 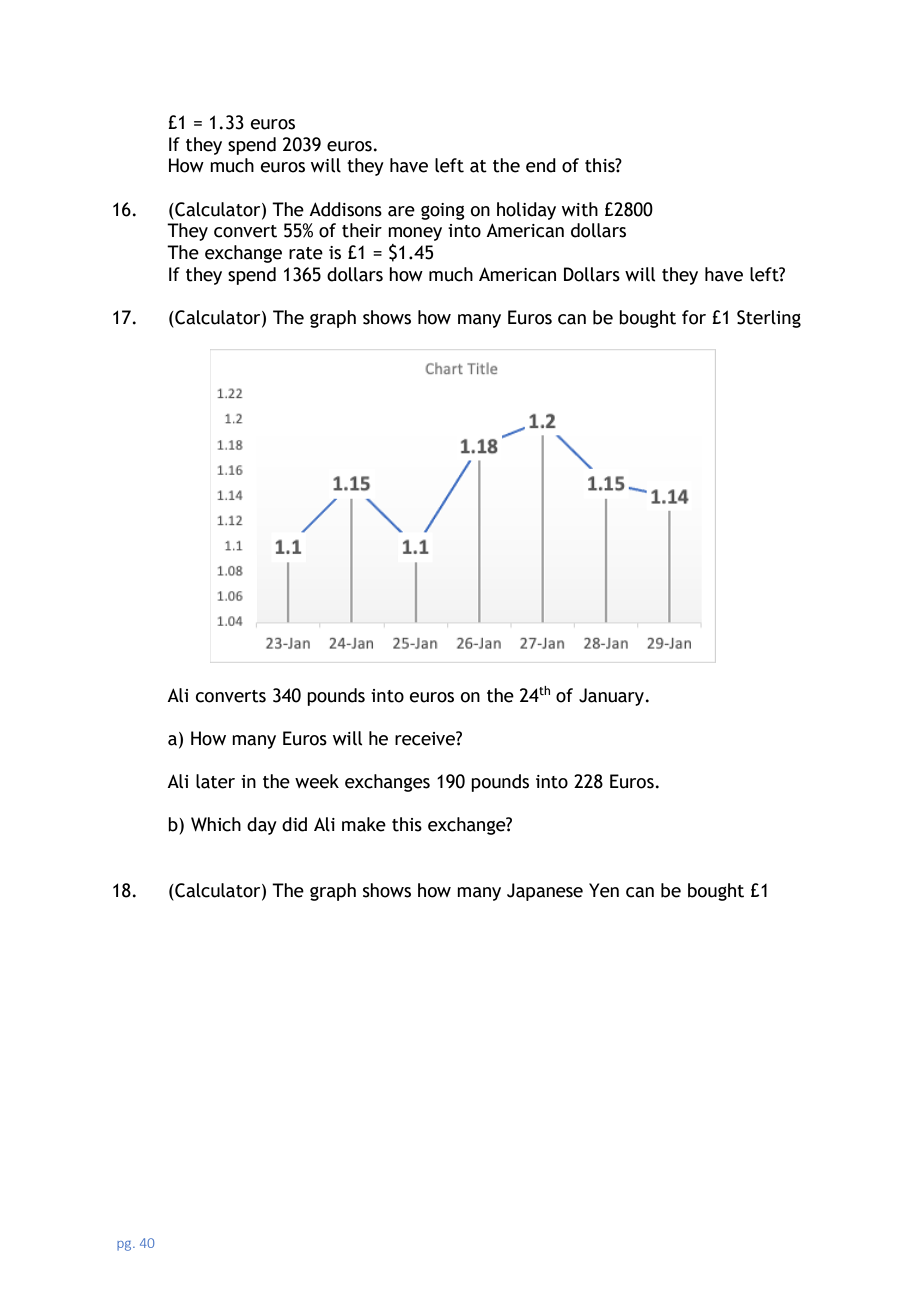 What do you see at coordinates (526, 211) in the page?
I see `holiday` at bounding box center [526, 211].
